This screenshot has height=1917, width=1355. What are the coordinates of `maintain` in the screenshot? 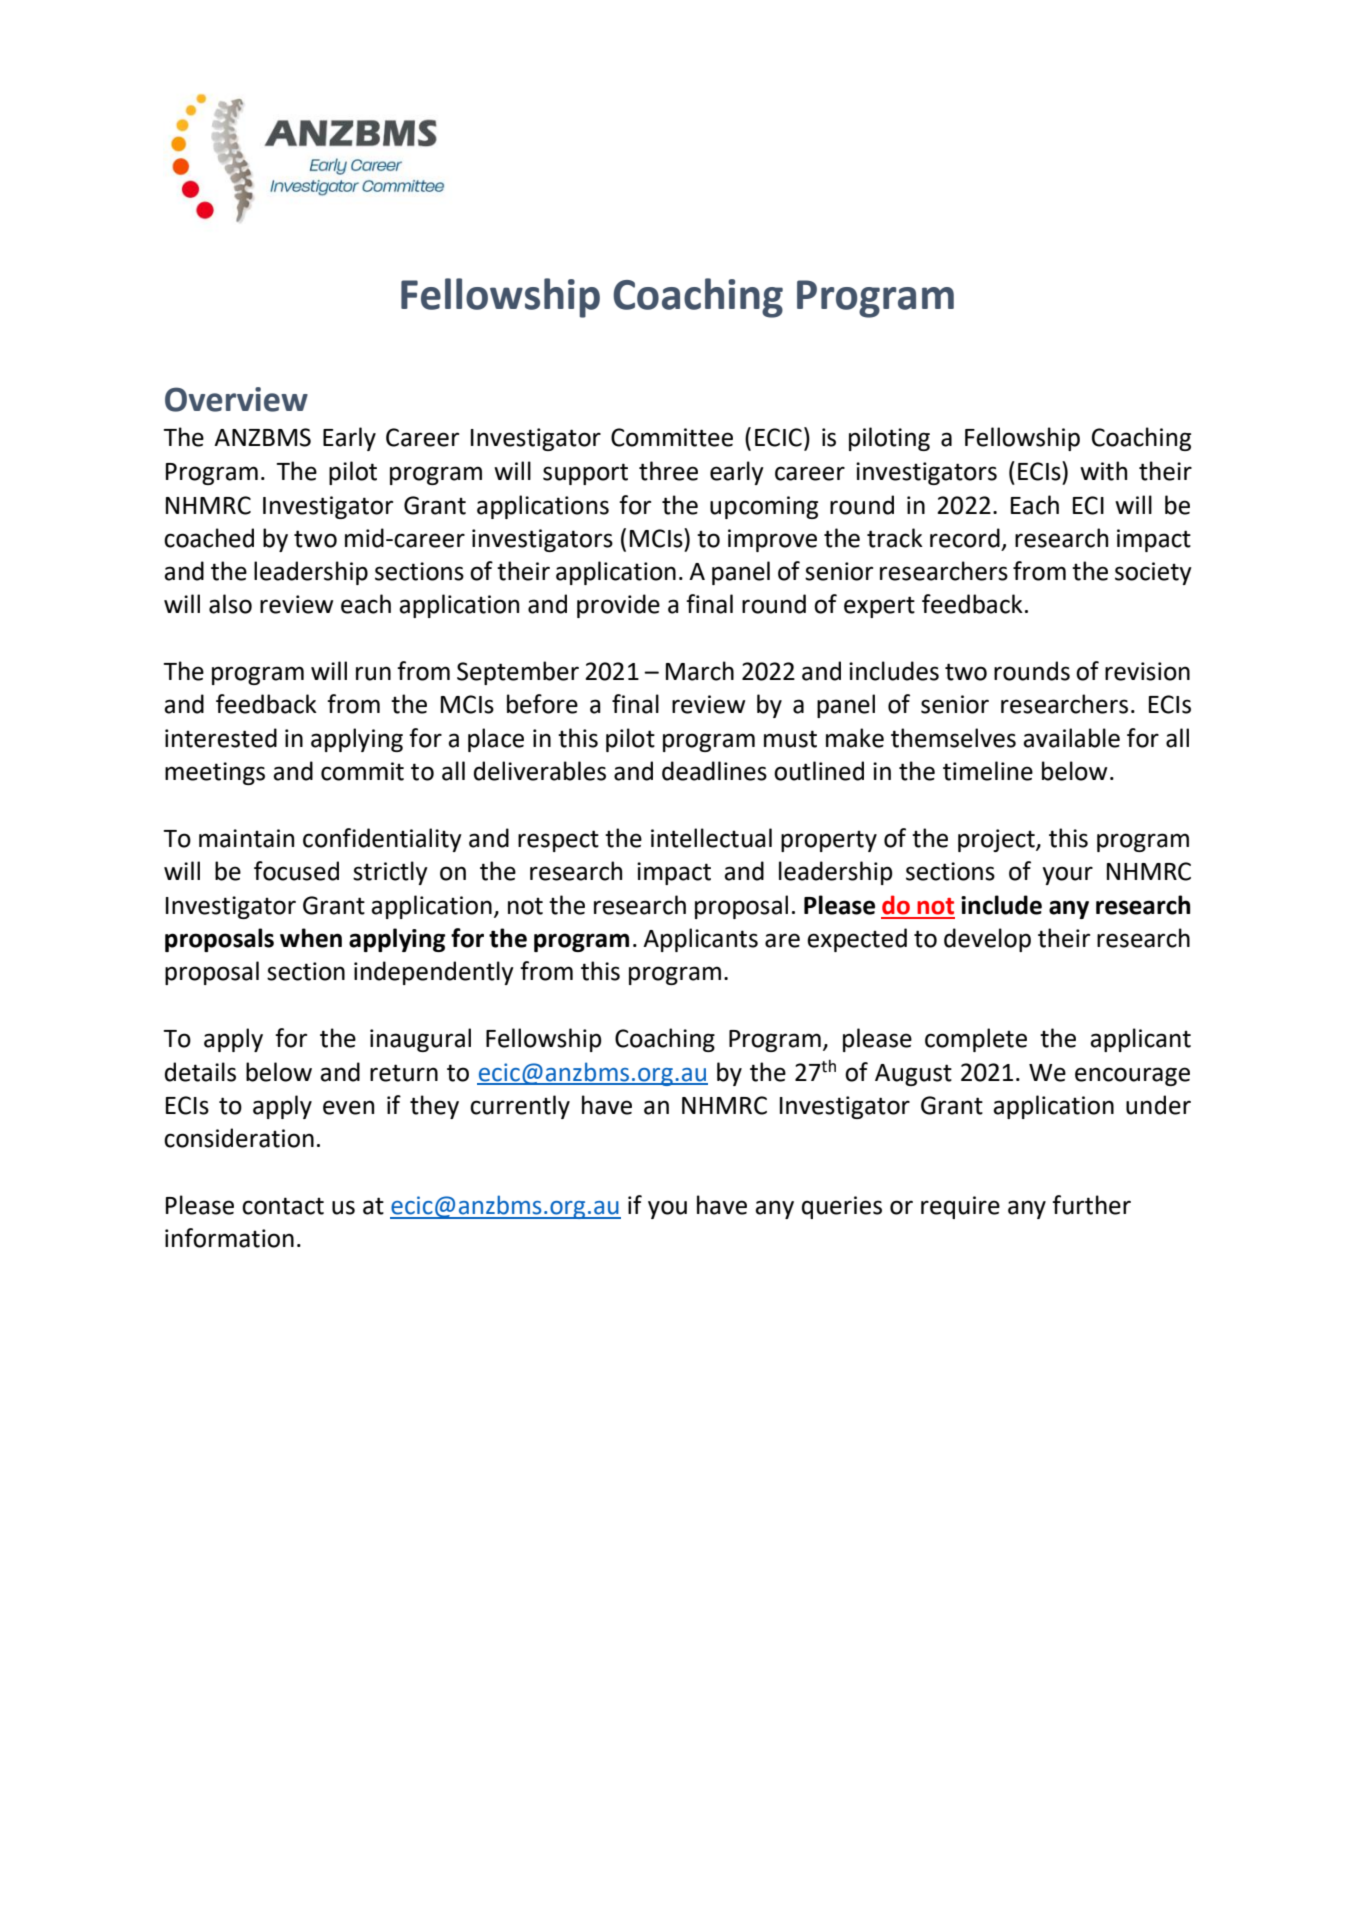 It's located at (246, 838).
